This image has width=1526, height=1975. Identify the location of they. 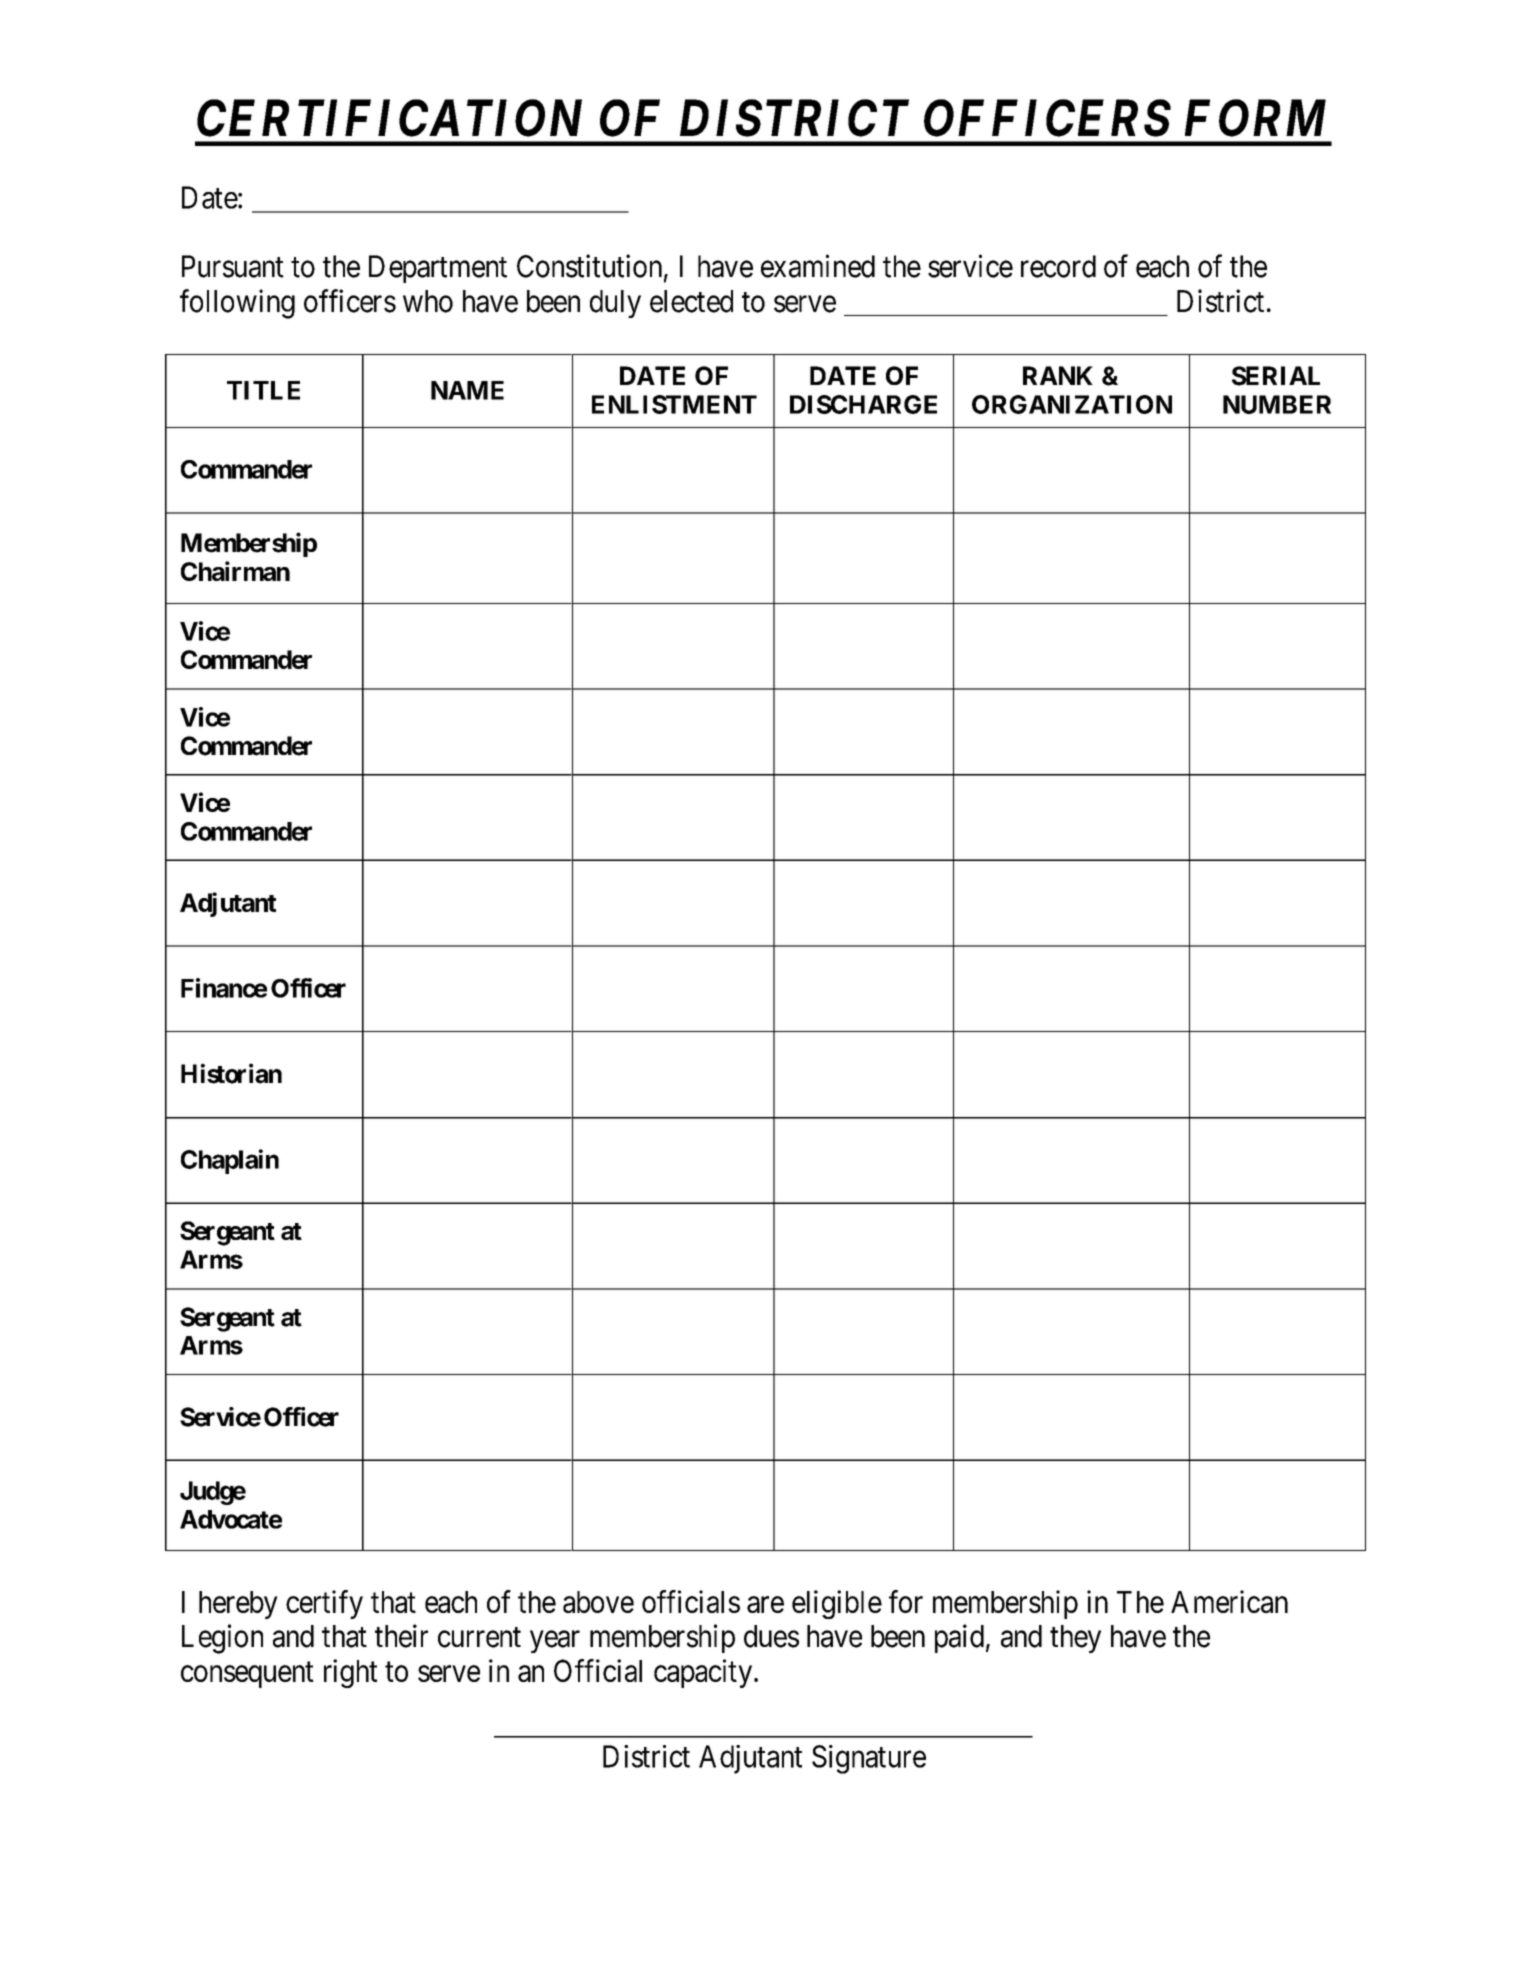
(1075, 1639).
